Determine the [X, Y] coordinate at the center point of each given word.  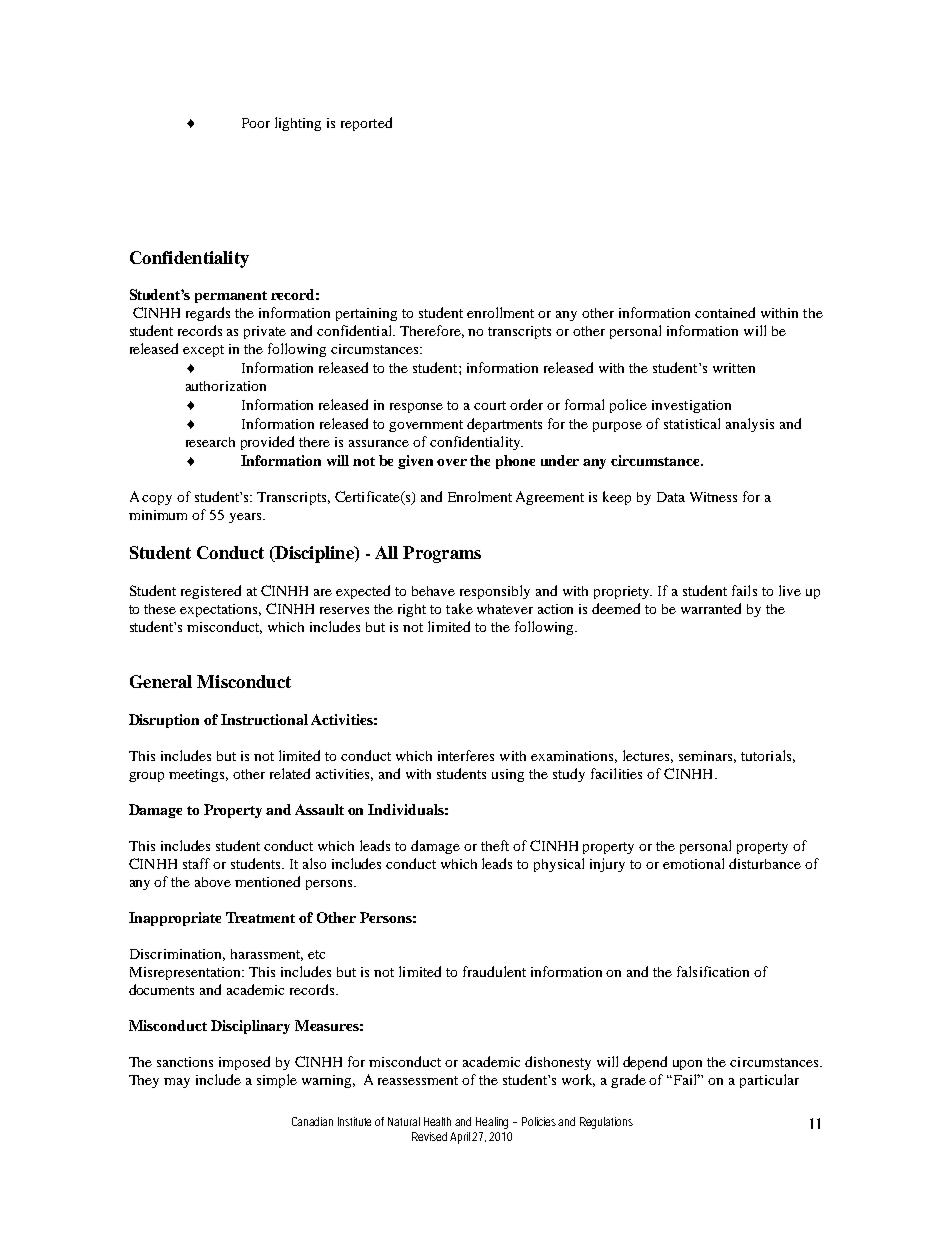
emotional [693, 863]
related [290, 773]
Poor [256, 123]
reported [366, 124]
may [177, 1083]
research [210, 442]
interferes [466, 755]
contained [725, 312]
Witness [713, 497]
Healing [495, 1123]
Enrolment [480, 496]
